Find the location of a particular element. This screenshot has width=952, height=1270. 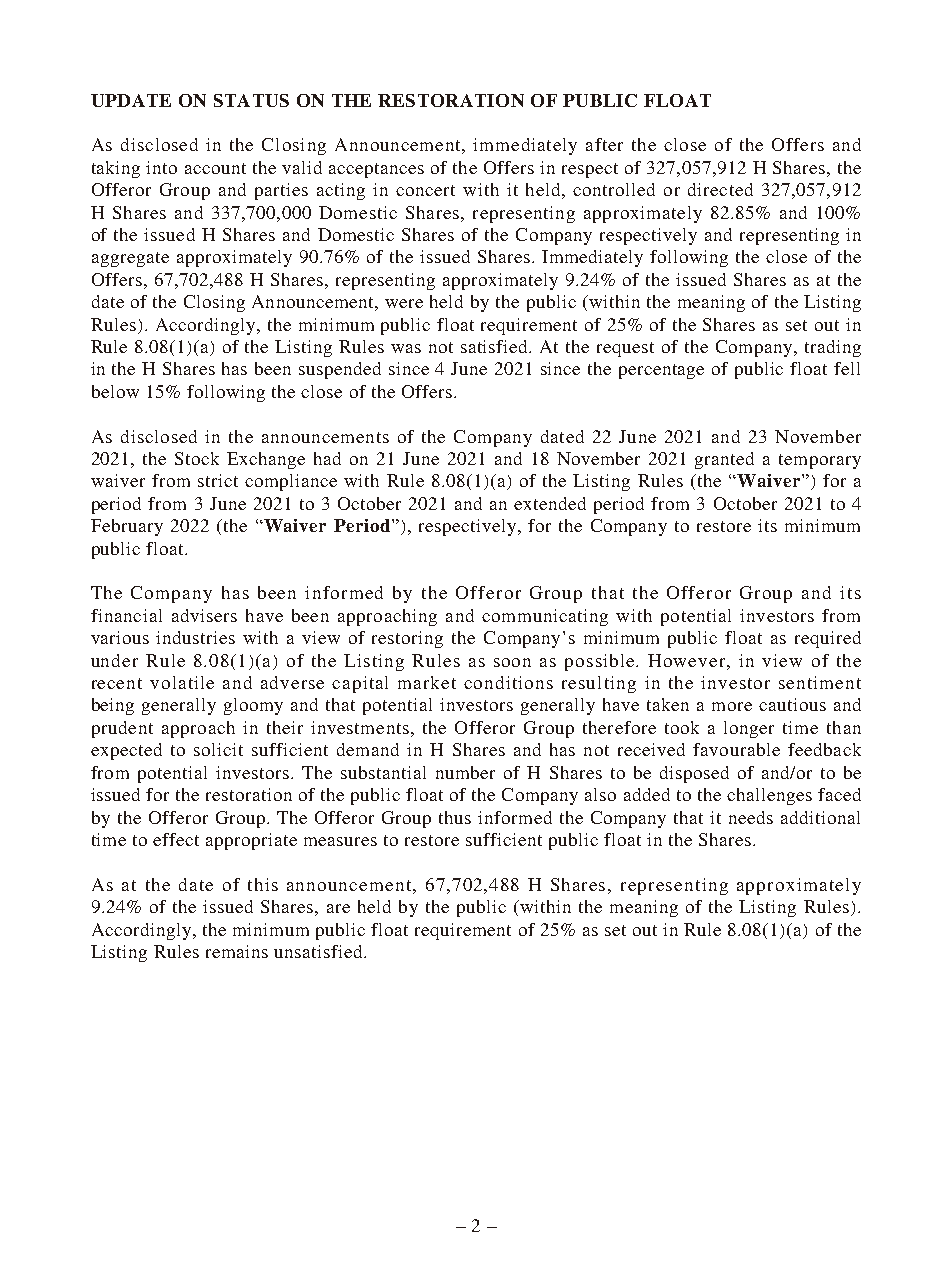

remains is located at coordinates (237, 951).
